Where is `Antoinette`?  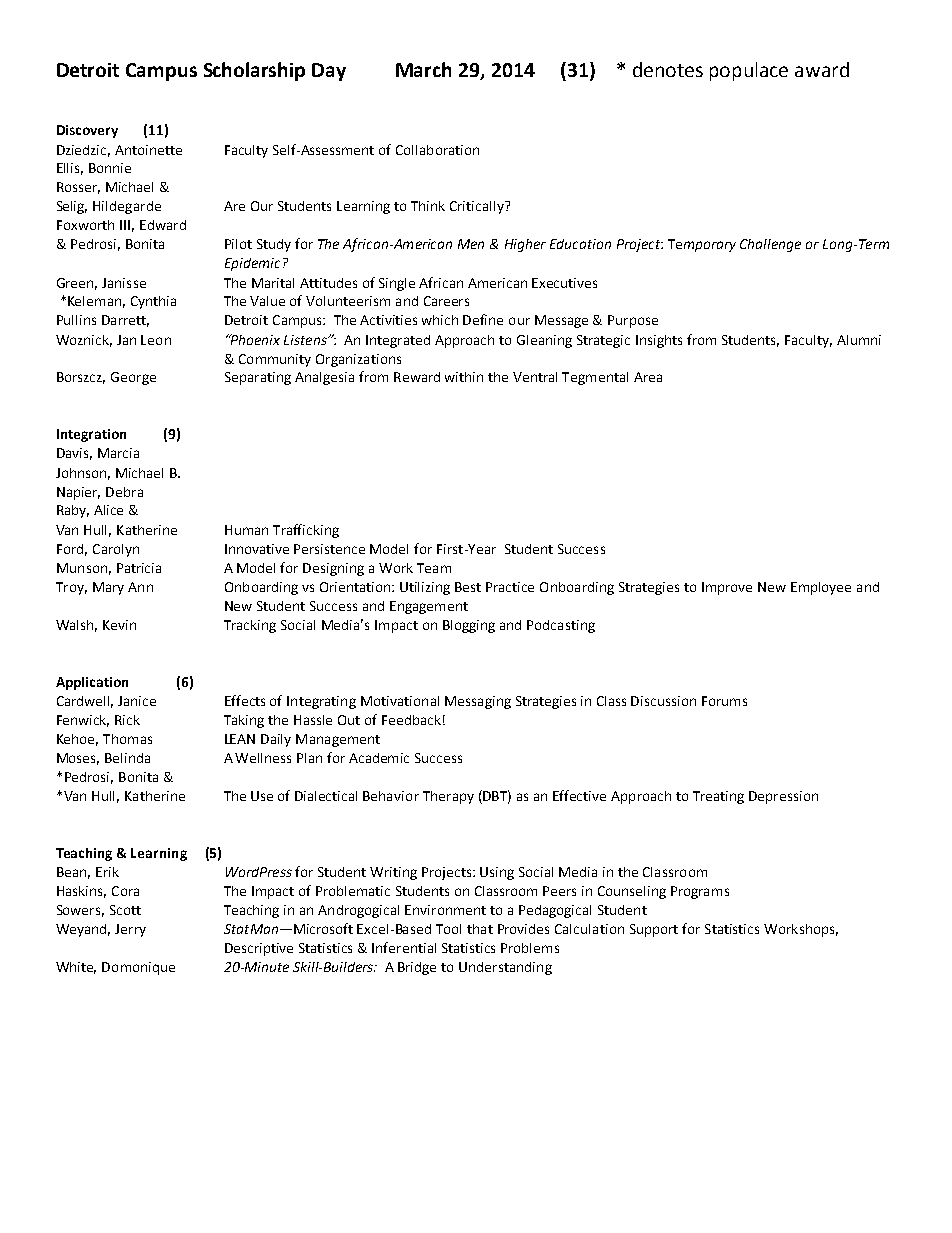 Antoinette is located at coordinates (148, 150).
